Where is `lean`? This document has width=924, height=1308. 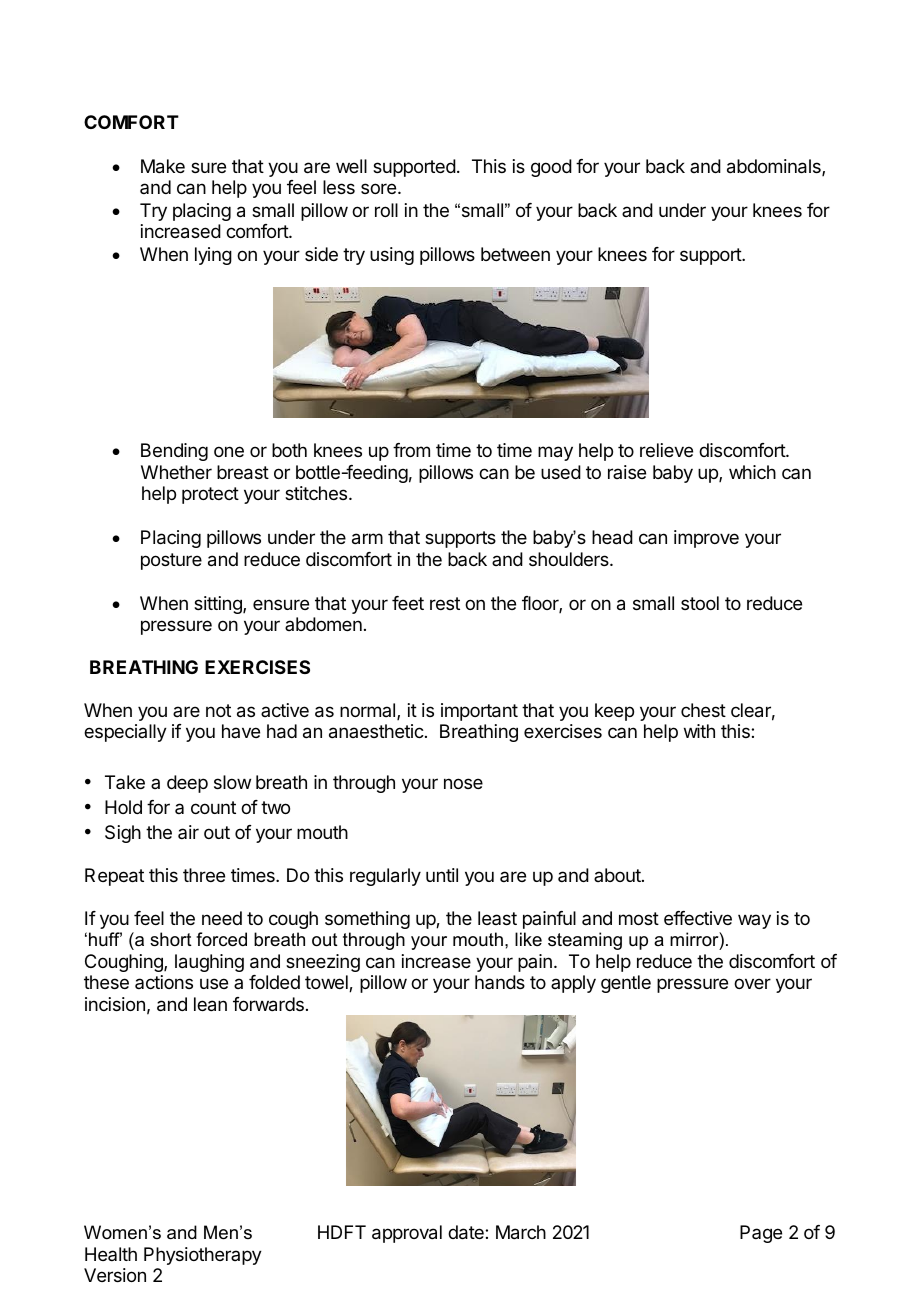
lean is located at coordinates (210, 1004).
